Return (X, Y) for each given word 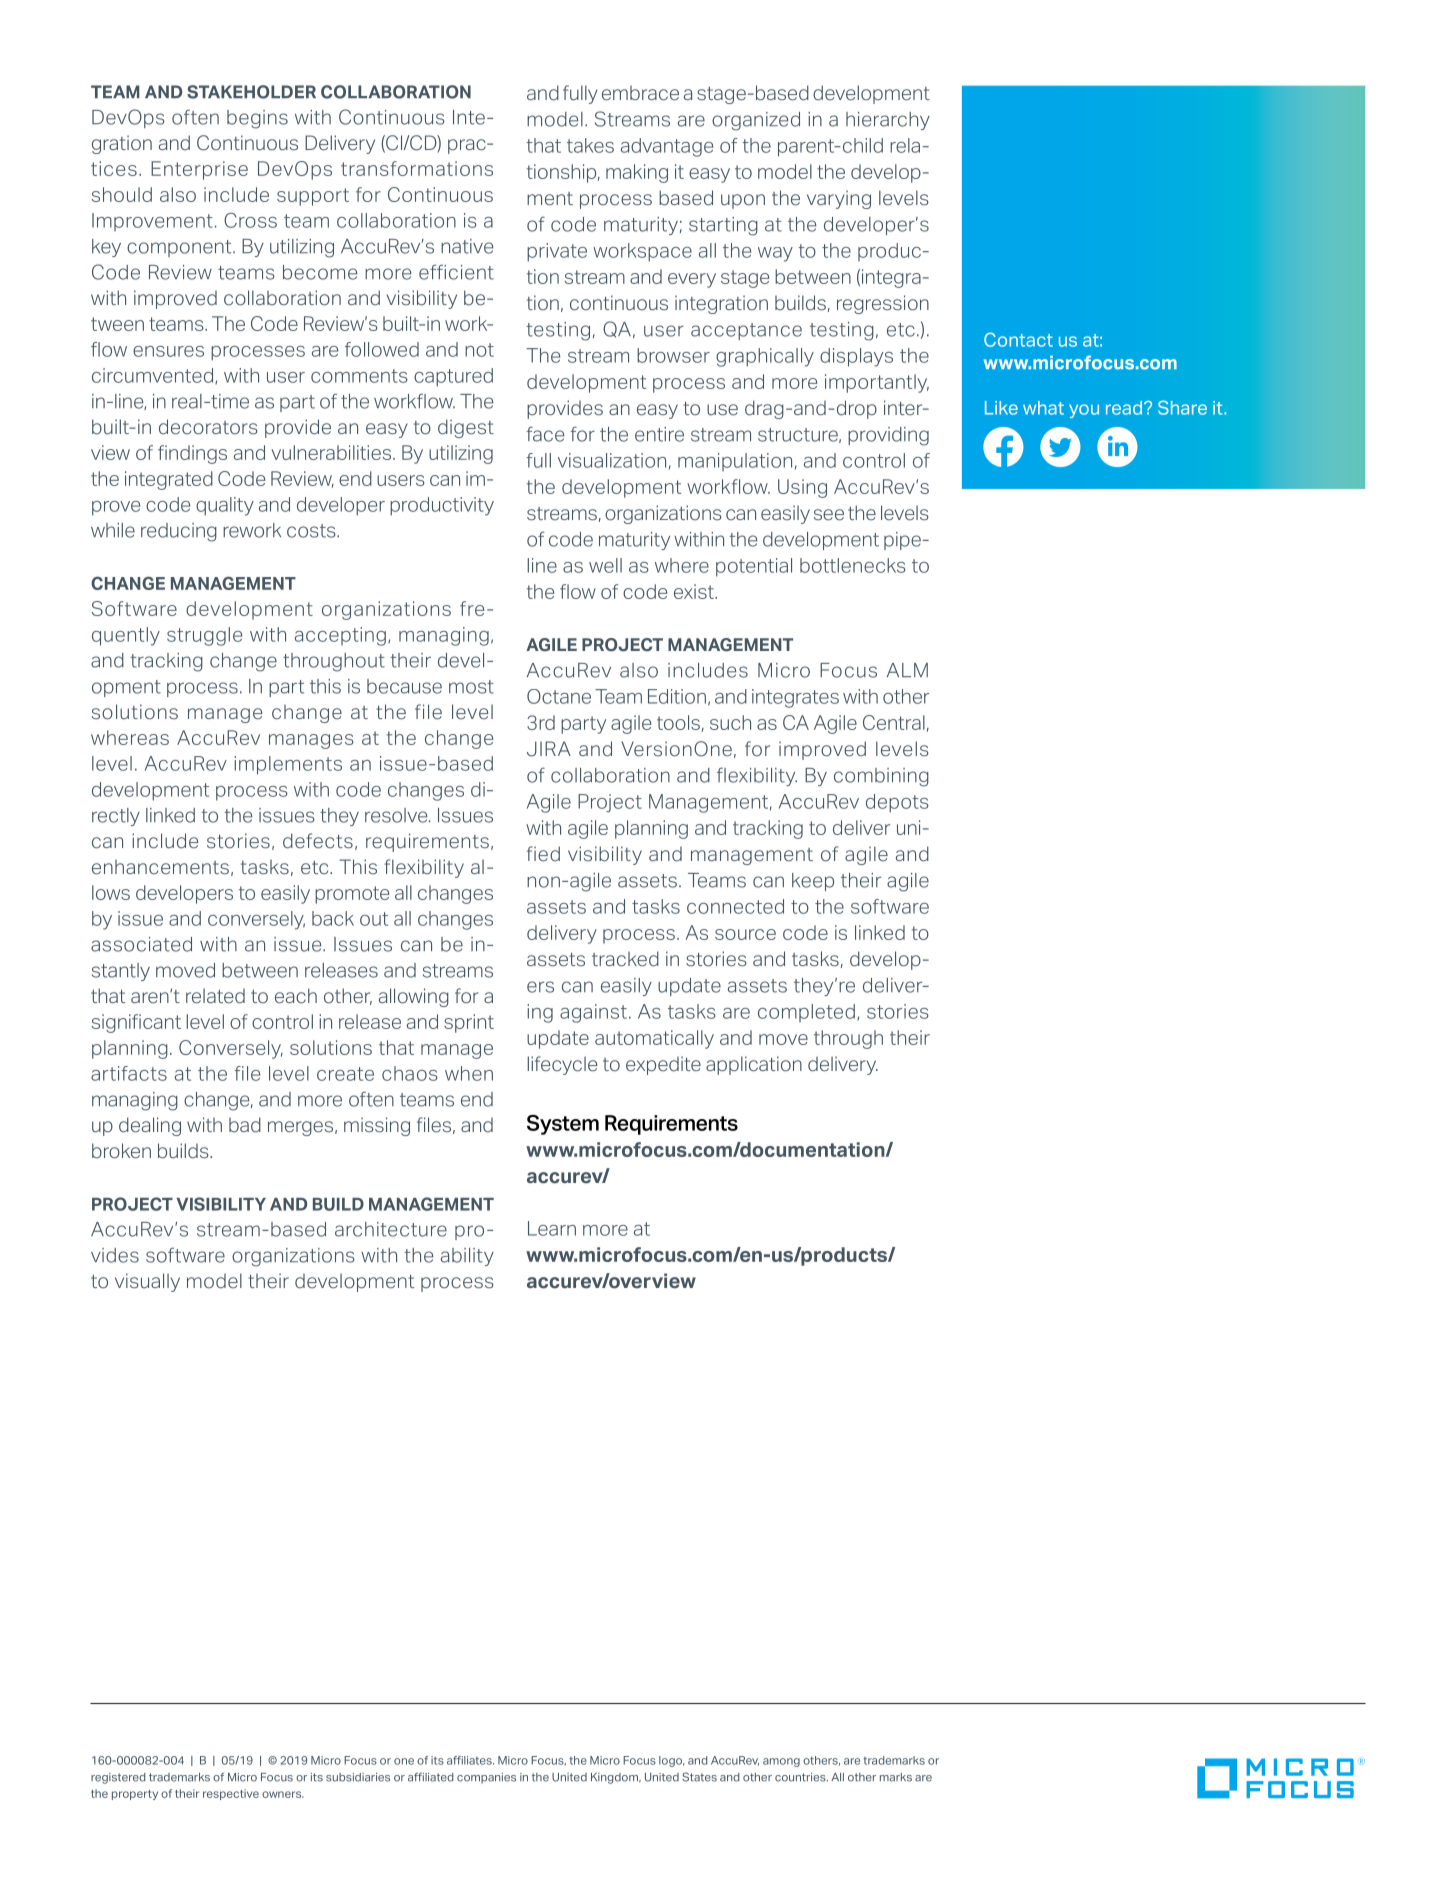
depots (897, 803)
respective (231, 1794)
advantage (667, 147)
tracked (625, 959)
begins (257, 119)
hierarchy (888, 121)
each (296, 996)
